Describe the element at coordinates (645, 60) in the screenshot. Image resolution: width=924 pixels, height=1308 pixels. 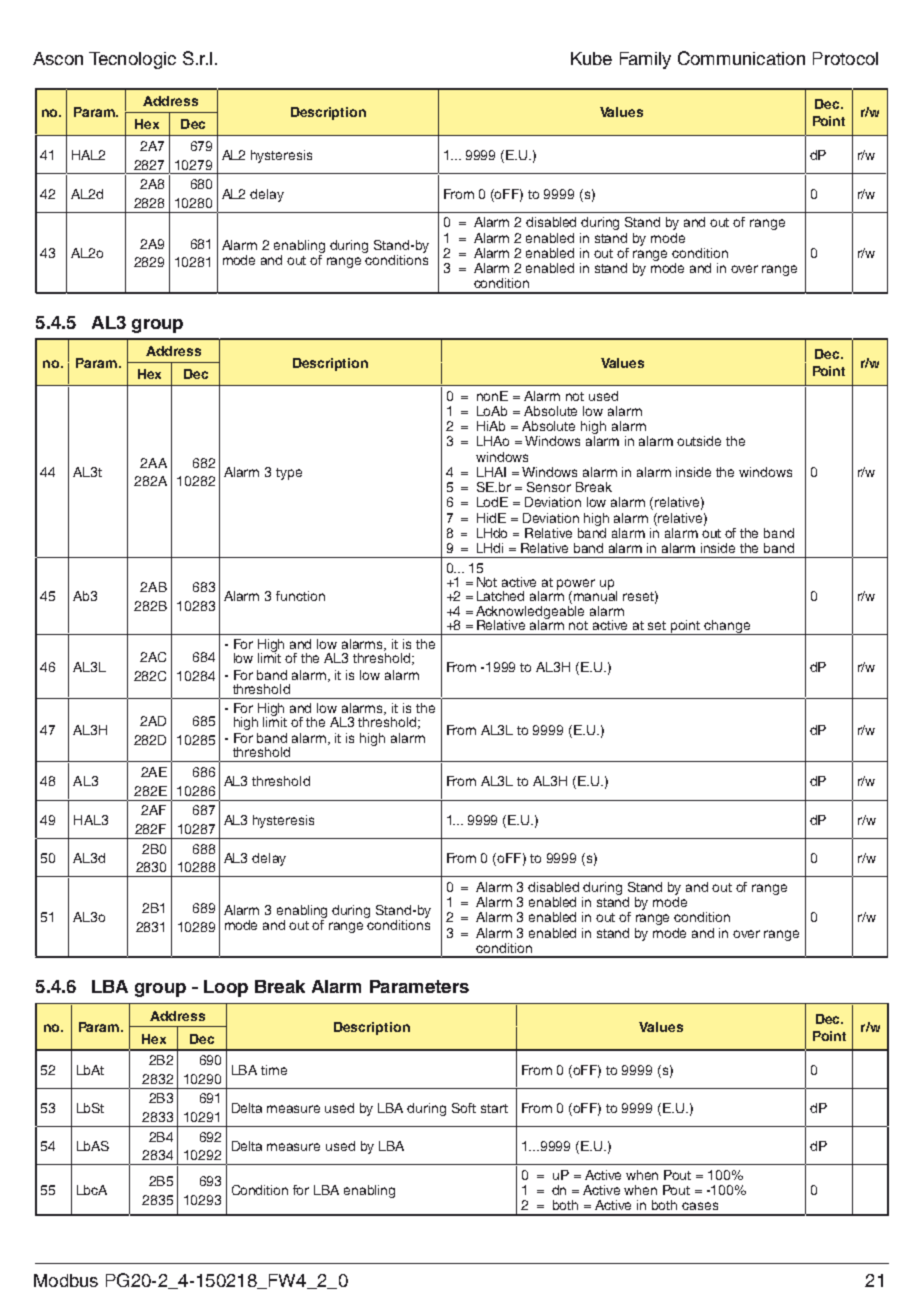
I see `Family` at that location.
